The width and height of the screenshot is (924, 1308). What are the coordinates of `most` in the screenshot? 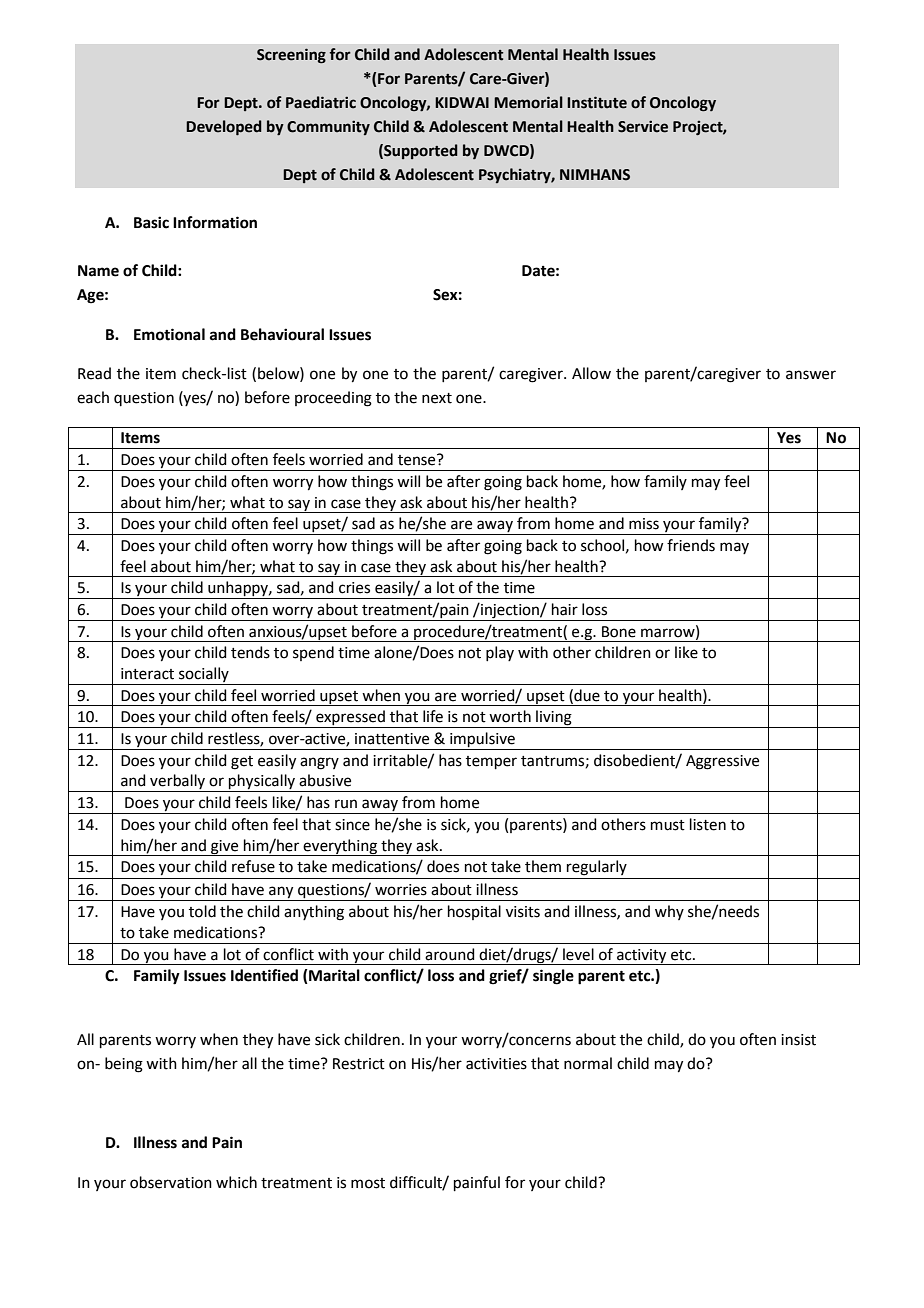 It's located at (368, 1183).
